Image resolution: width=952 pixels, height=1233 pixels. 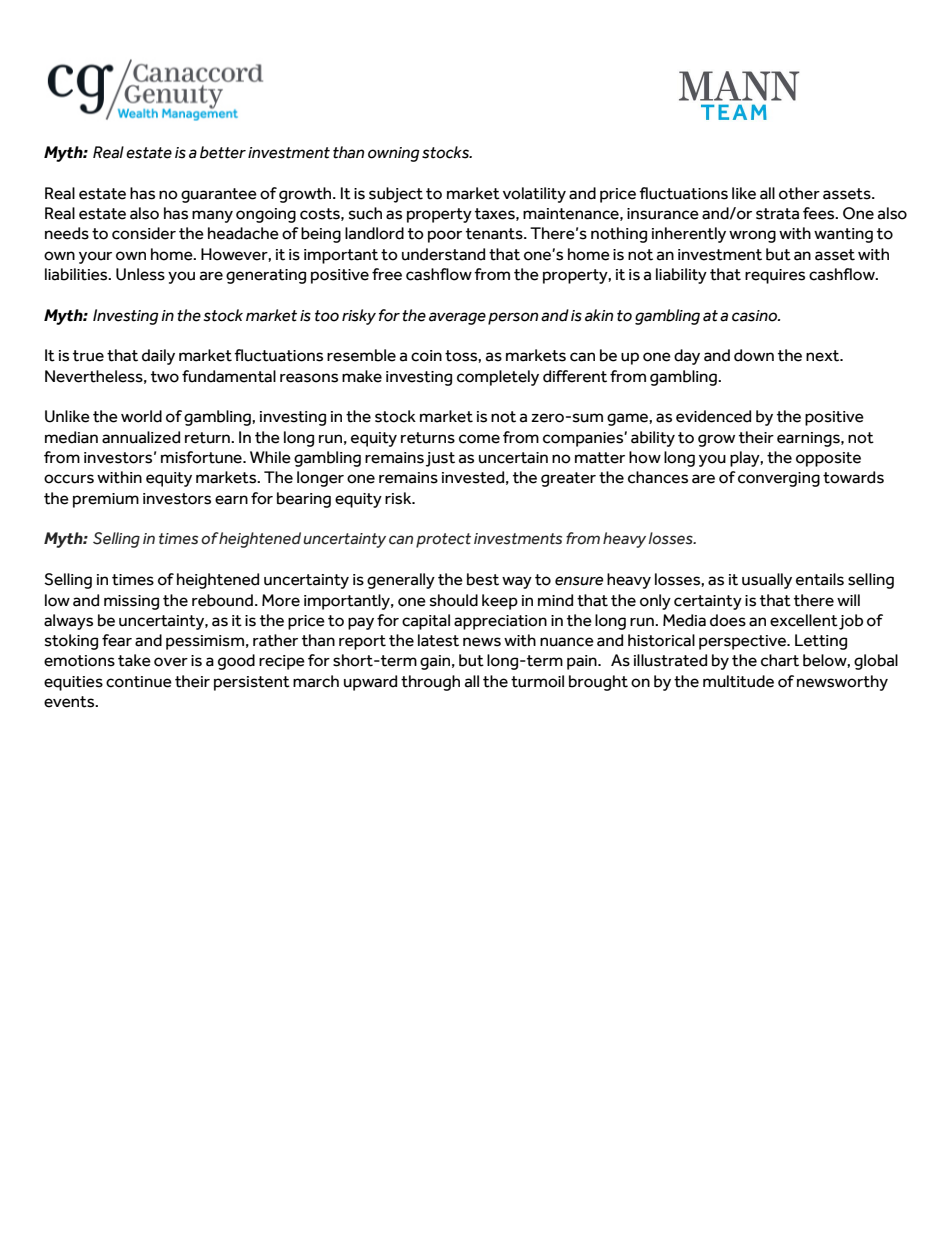 I want to click on daily, so click(x=158, y=357).
